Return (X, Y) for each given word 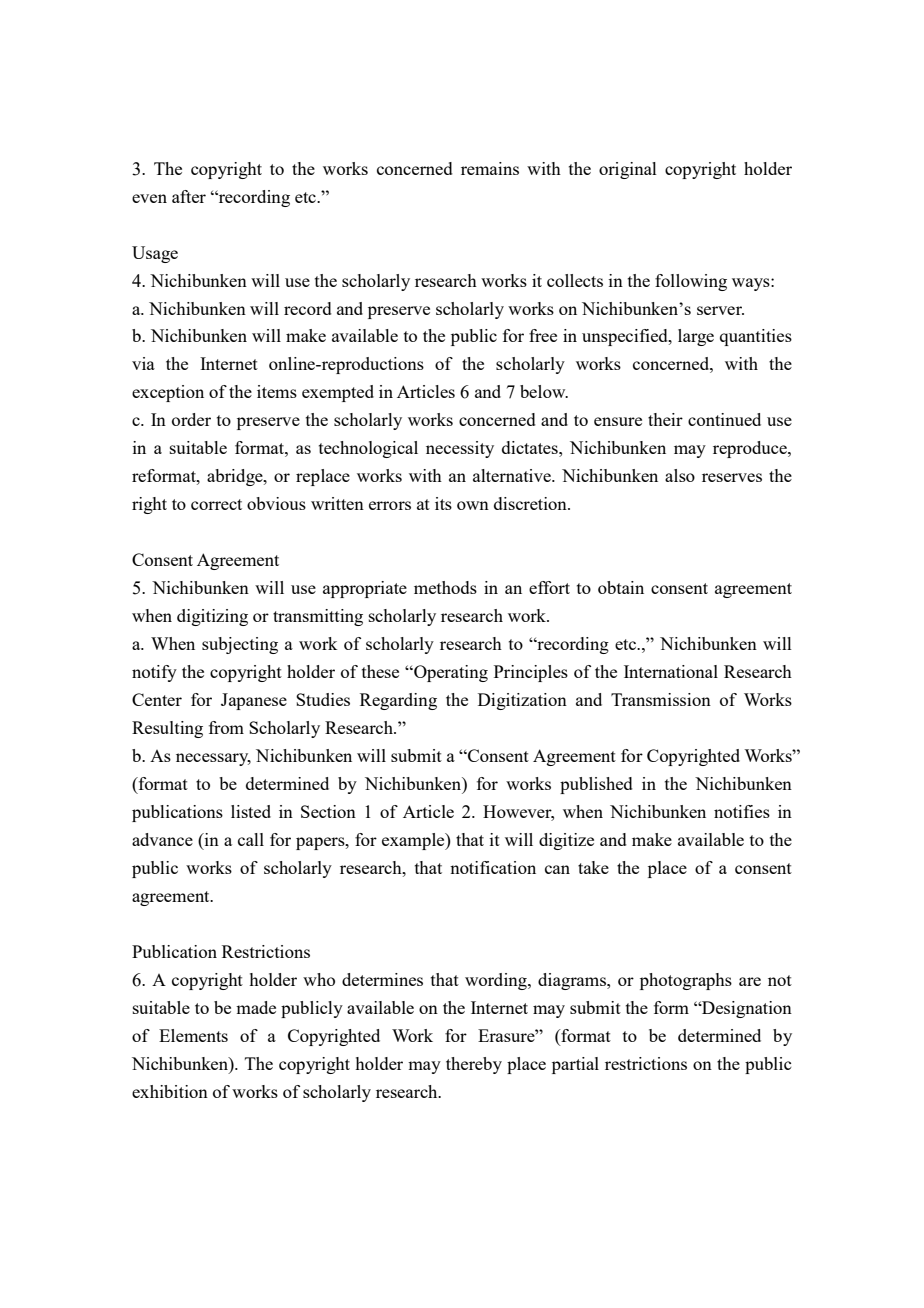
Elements (193, 1035)
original (628, 170)
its (443, 503)
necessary (213, 759)
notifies (742, 811)
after (189, 196)
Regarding (398, 701)
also (680, 475)
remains (490, 168)
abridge (236, 477)
